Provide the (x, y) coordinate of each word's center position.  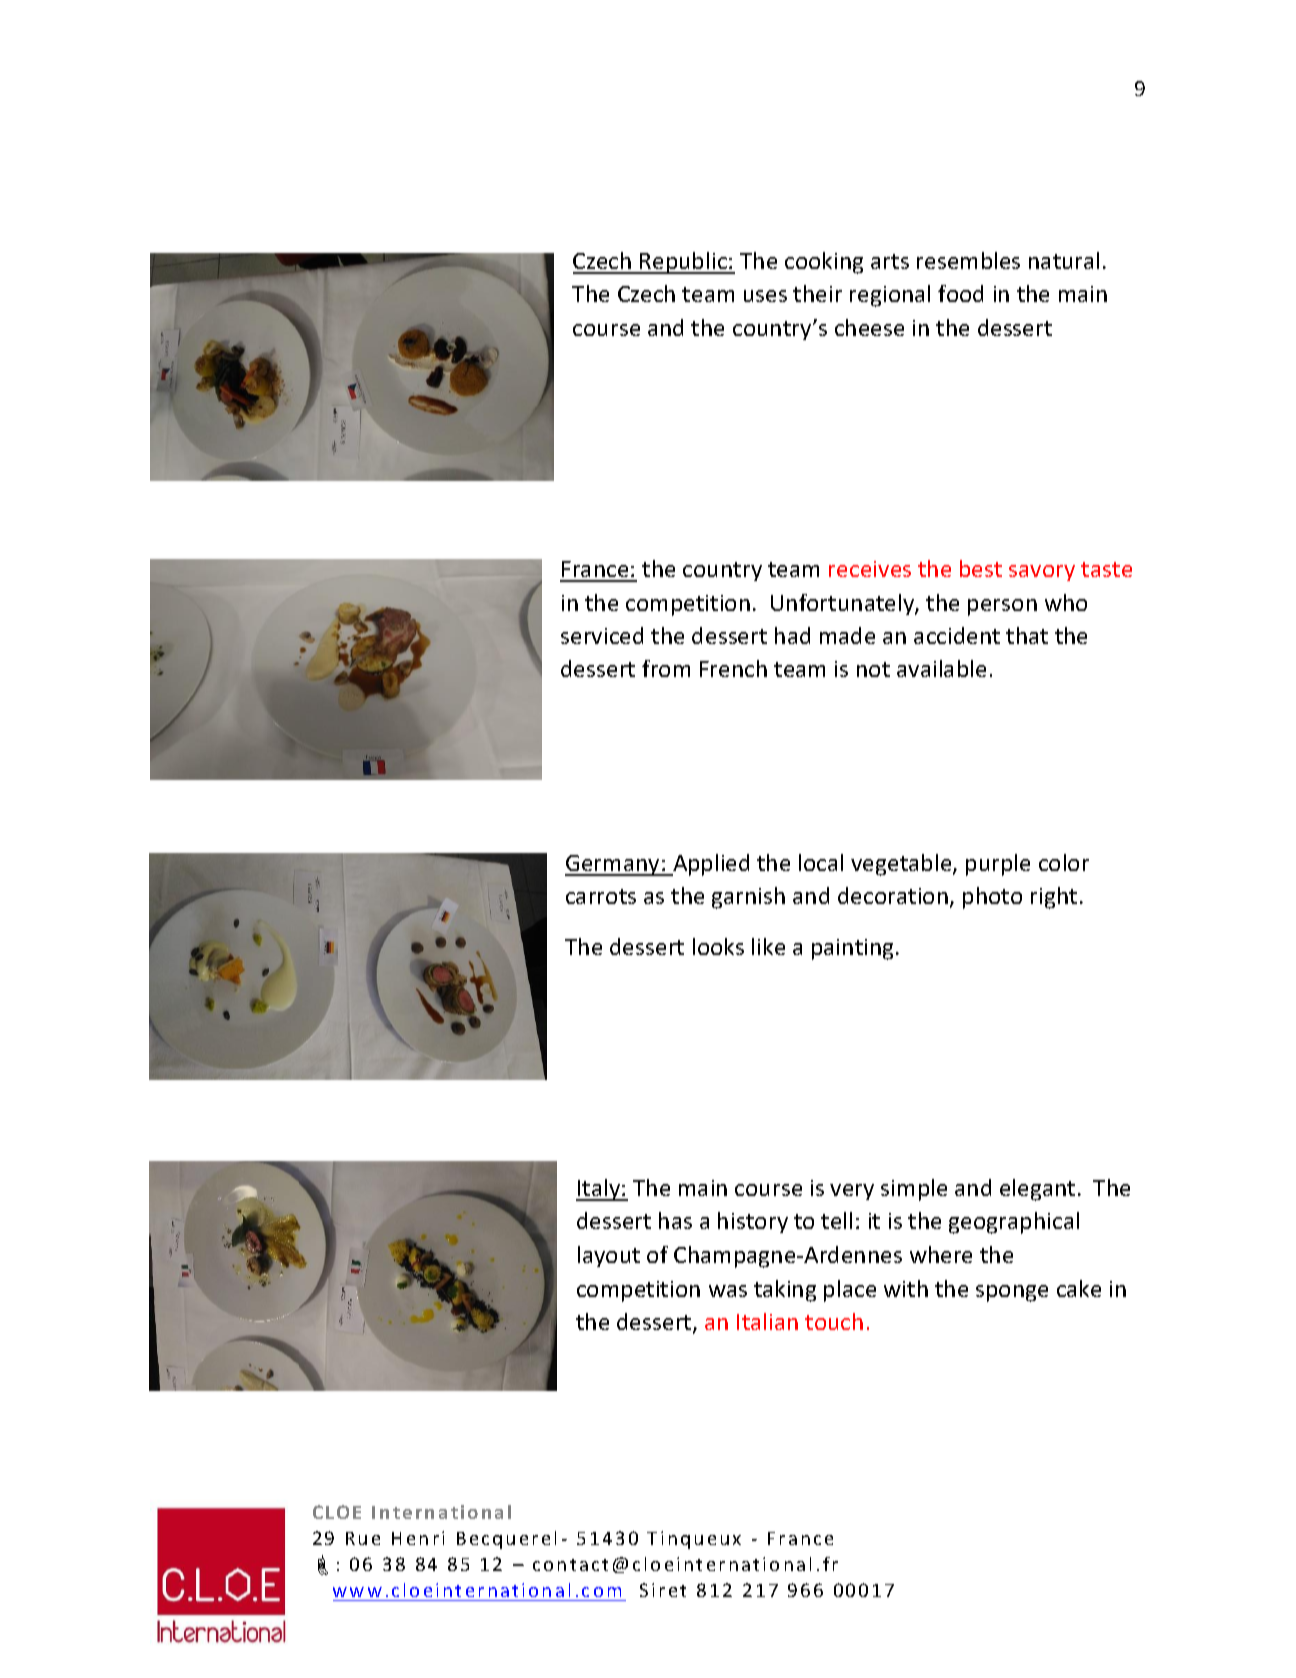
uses (765, 296)
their (817, 293)
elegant (1037, 1190)
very (852, 1192)
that (1027, 635)
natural (1064, 260)
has (675, 1220)
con (549, 1566)
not (873, 669)
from (666, 668)
